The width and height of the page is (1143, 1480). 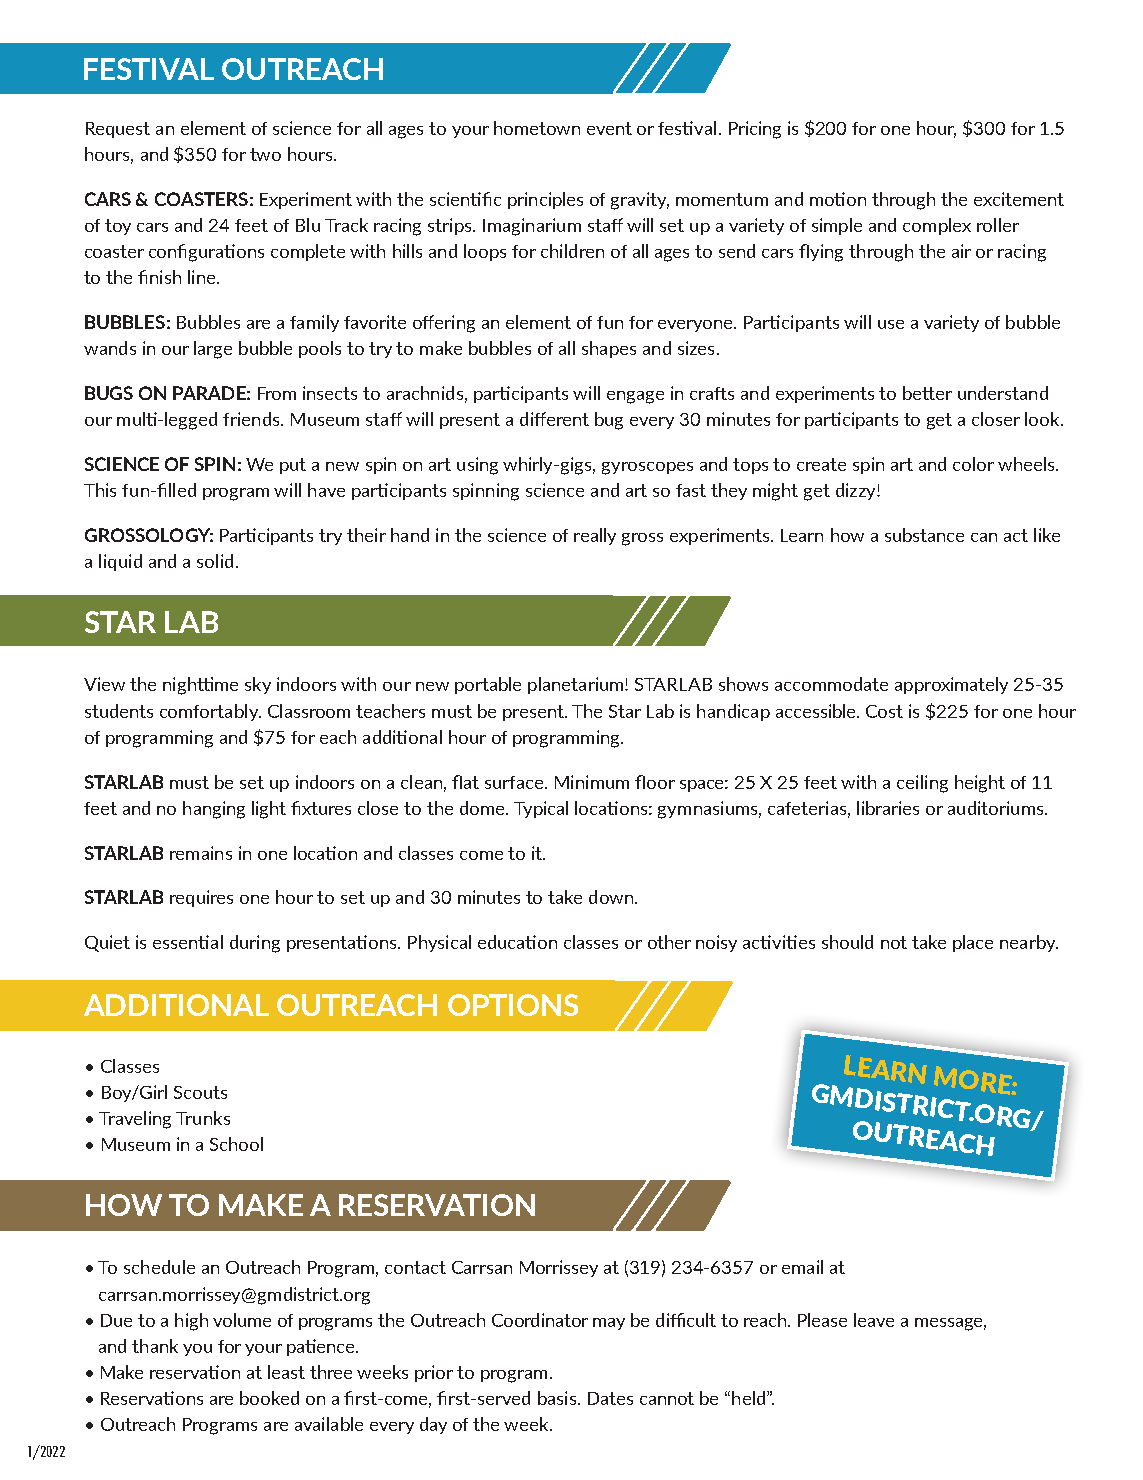 What do you see at coordinates (595, 536) in the page?
I see `really` at bounding box center [595, 536].
